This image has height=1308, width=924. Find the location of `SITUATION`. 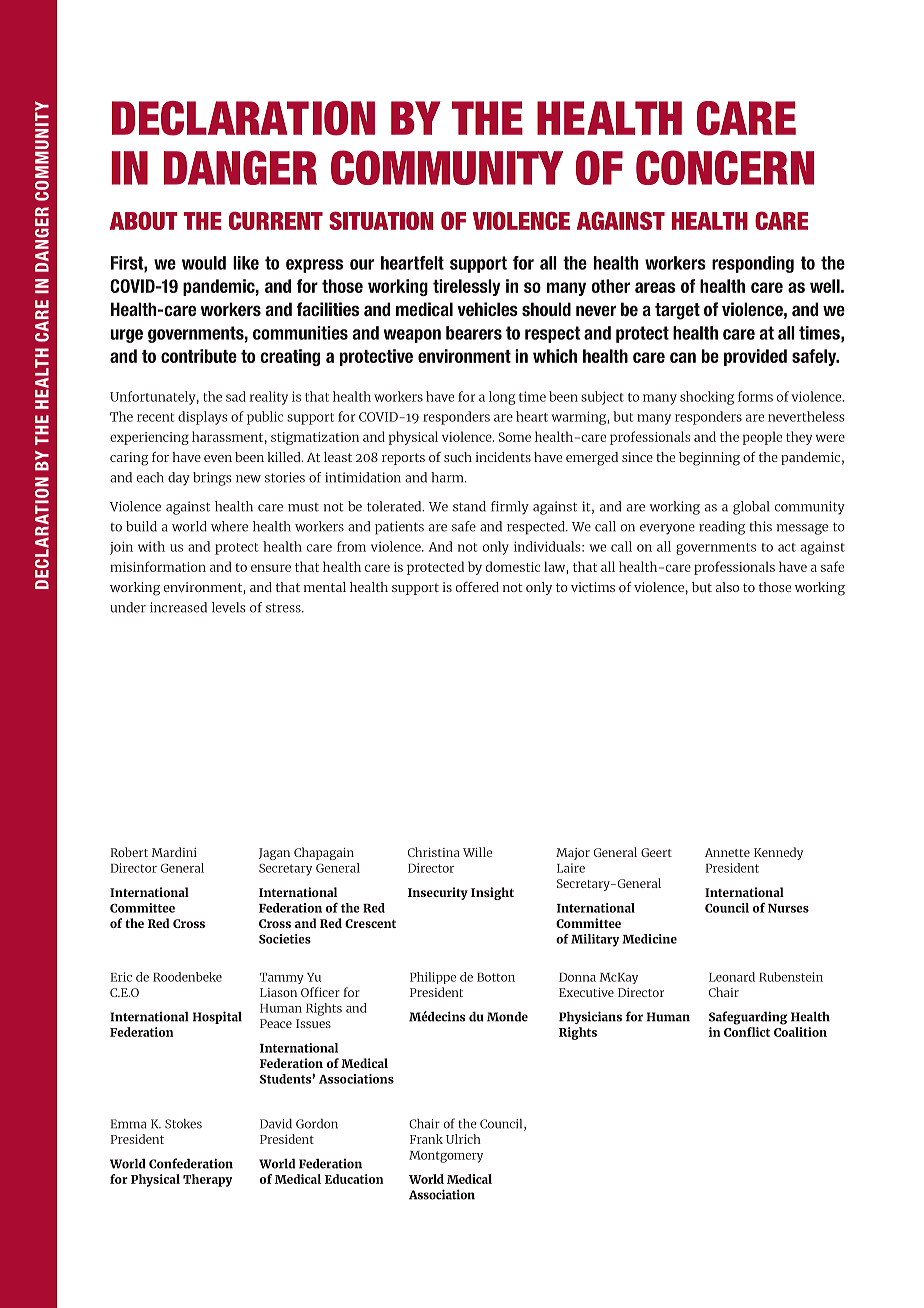

SITUATION is located at coordinates (381, 220).
